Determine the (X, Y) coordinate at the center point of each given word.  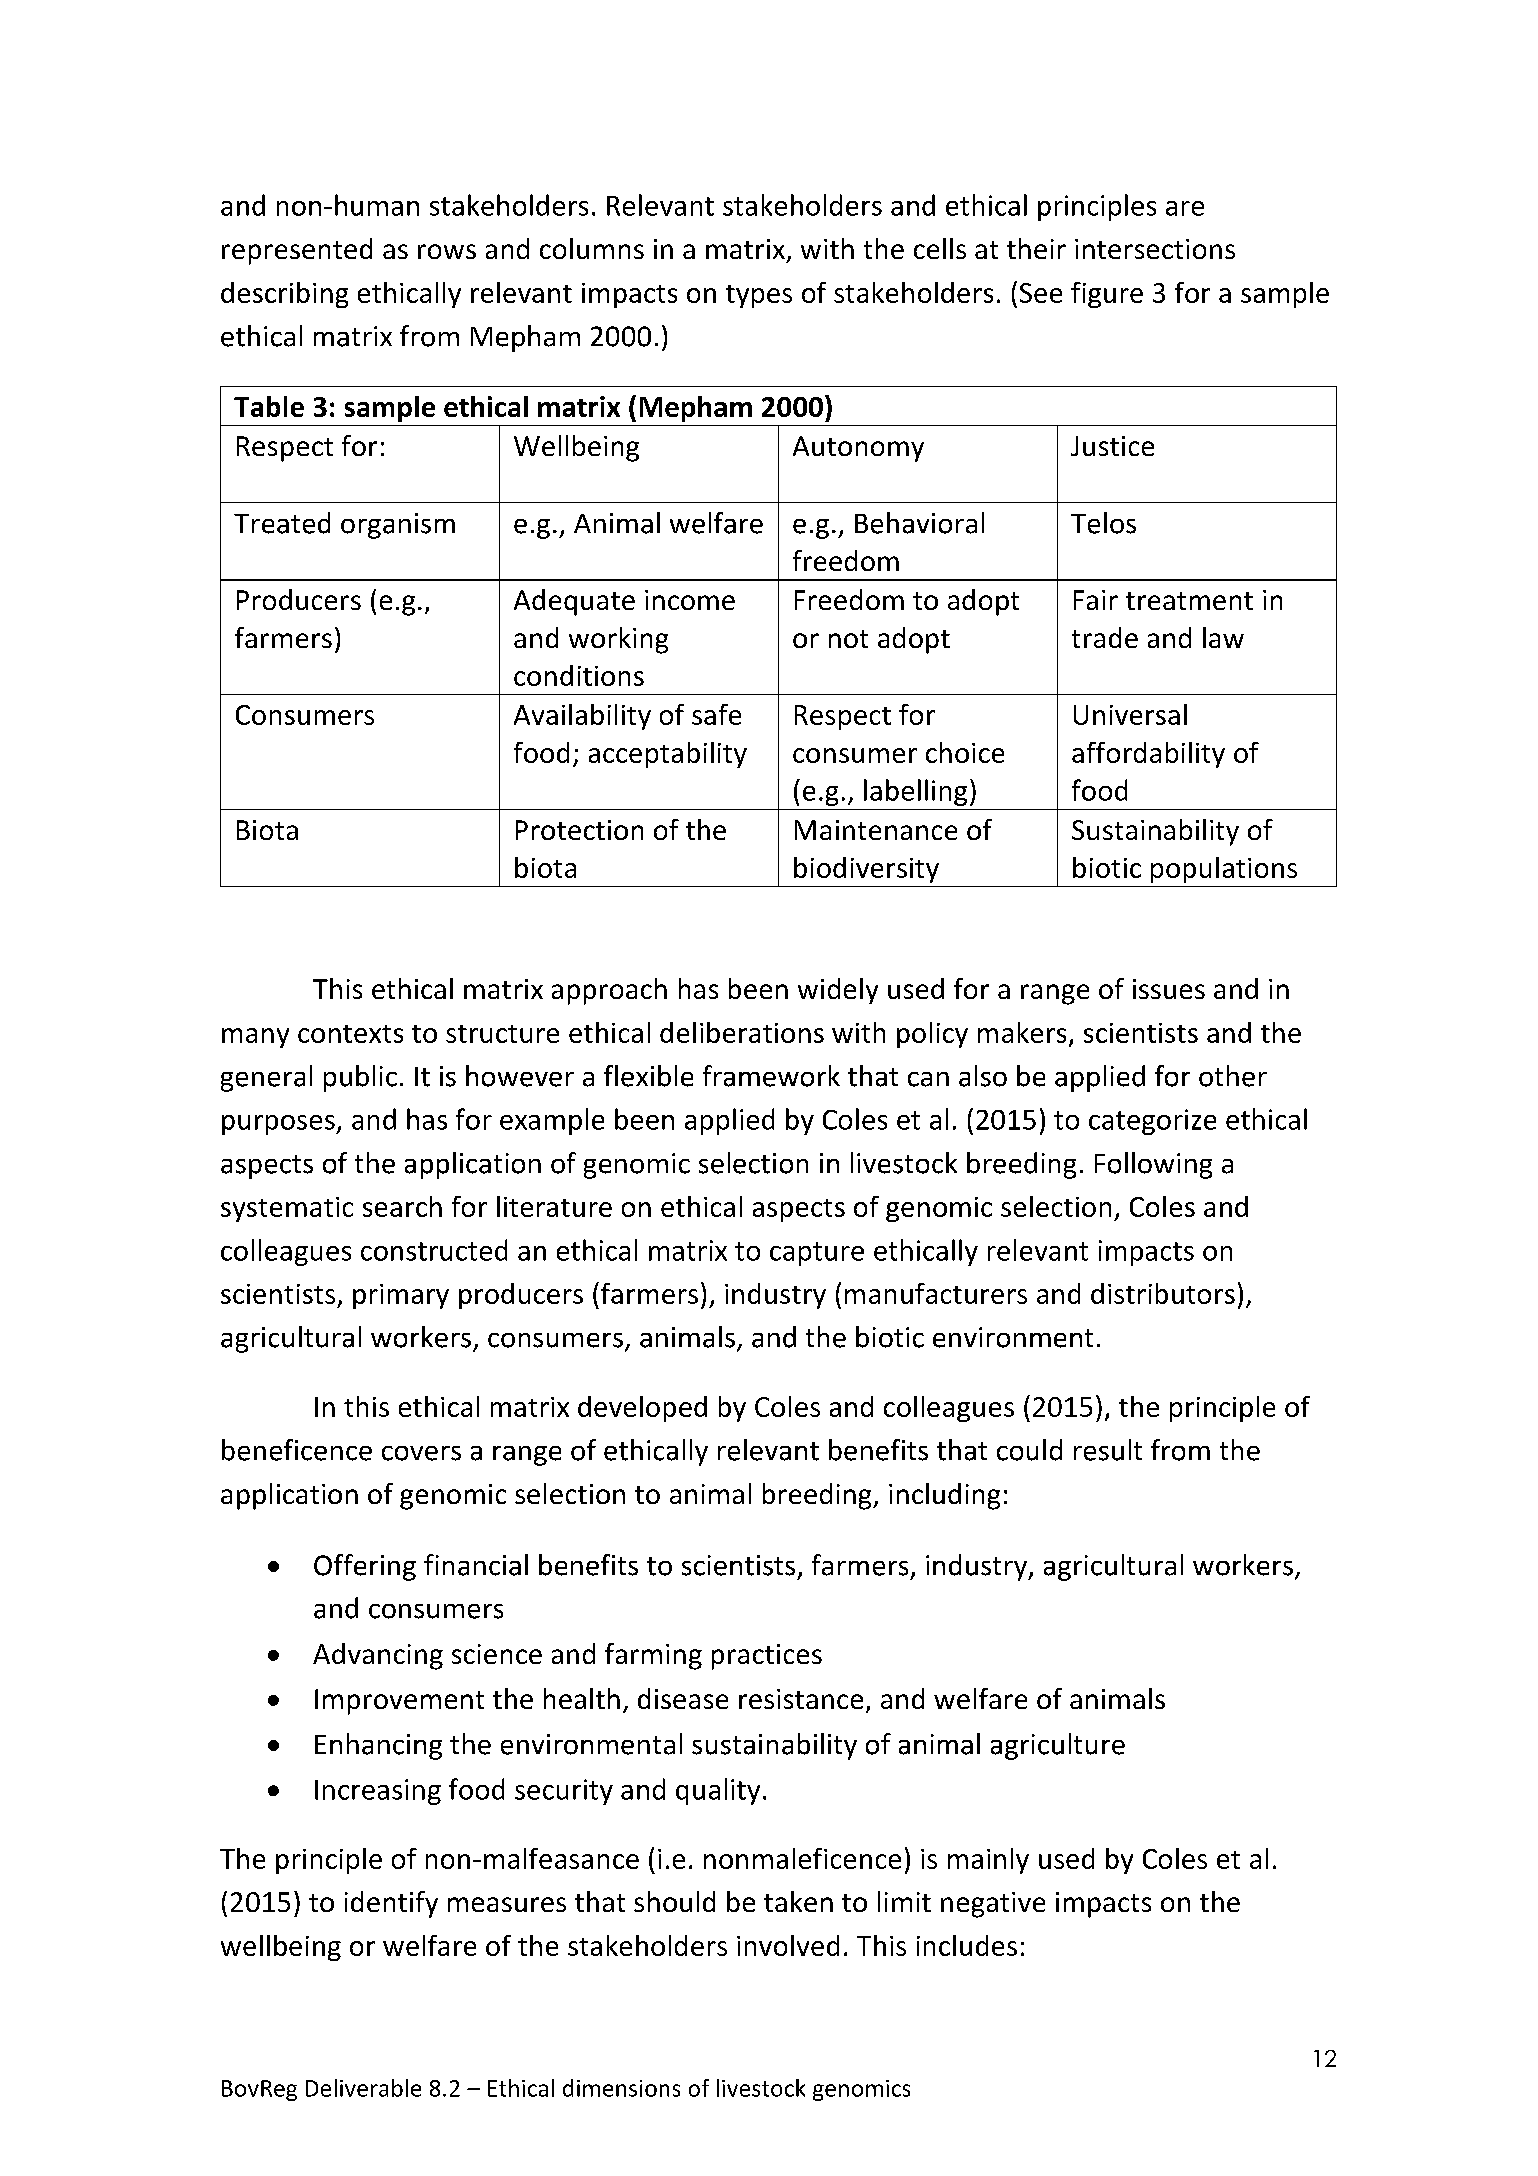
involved (788, 1945)
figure (1107, 295)
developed (642, 1409)
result (1108, 1450)
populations (1224, 870)
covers (421, 1453)
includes (967, 1945)
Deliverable (363, 2088)
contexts (350, 1034)
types (759, 296)
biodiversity (866, 870)
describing (284, 295)
